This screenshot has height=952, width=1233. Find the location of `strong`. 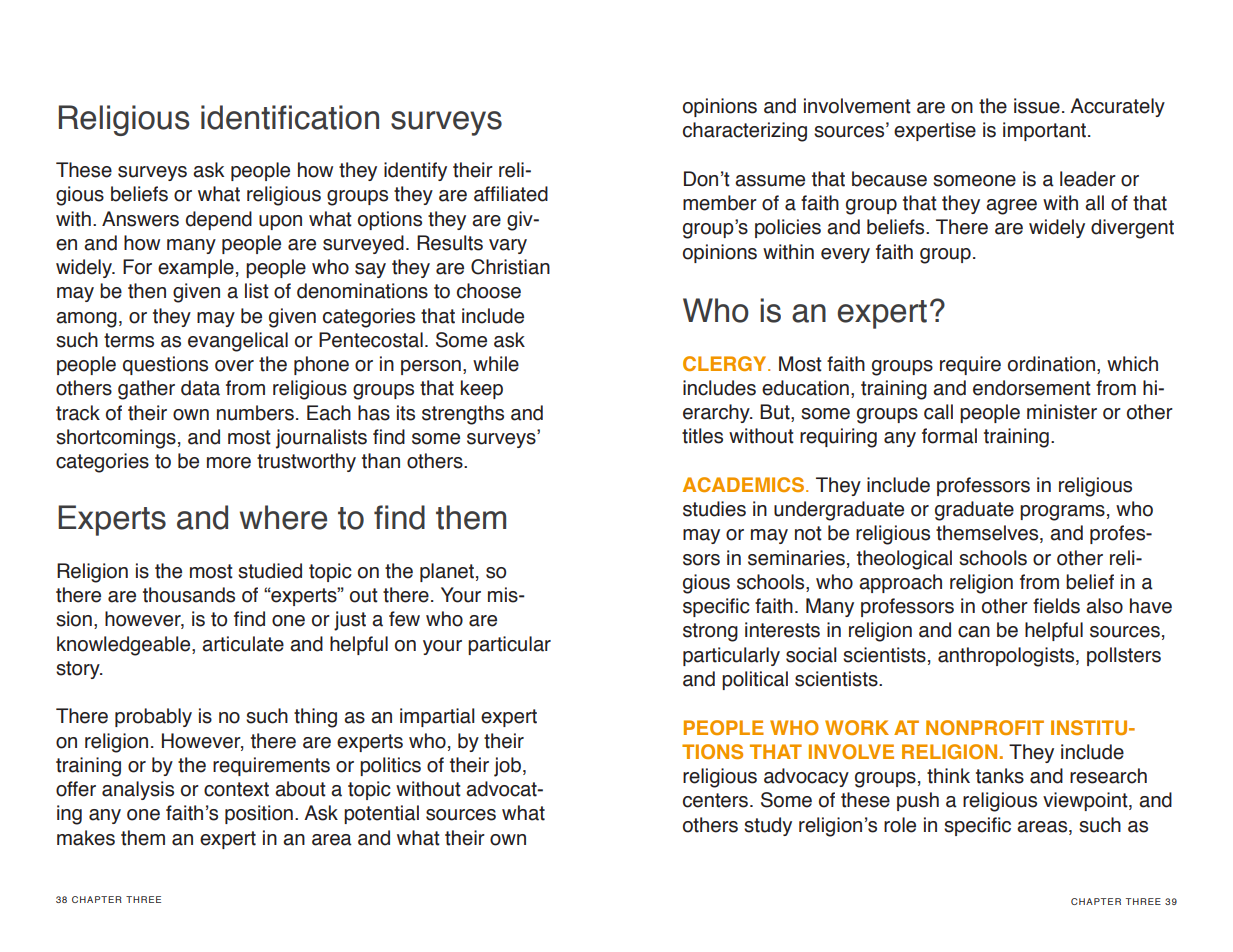

strong is located at coordinates (710, 632).
